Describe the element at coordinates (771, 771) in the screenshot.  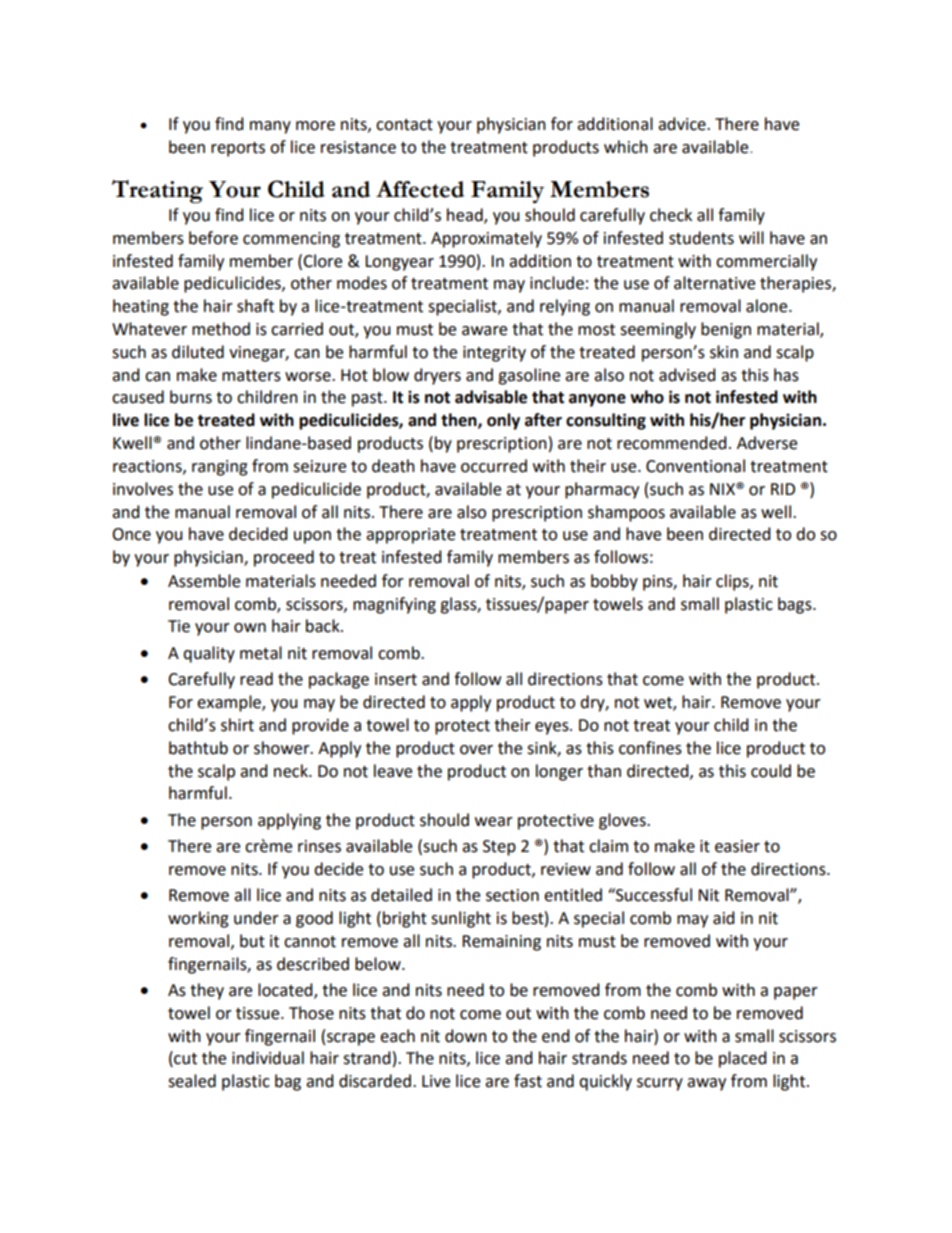
I see `could` at that location.
